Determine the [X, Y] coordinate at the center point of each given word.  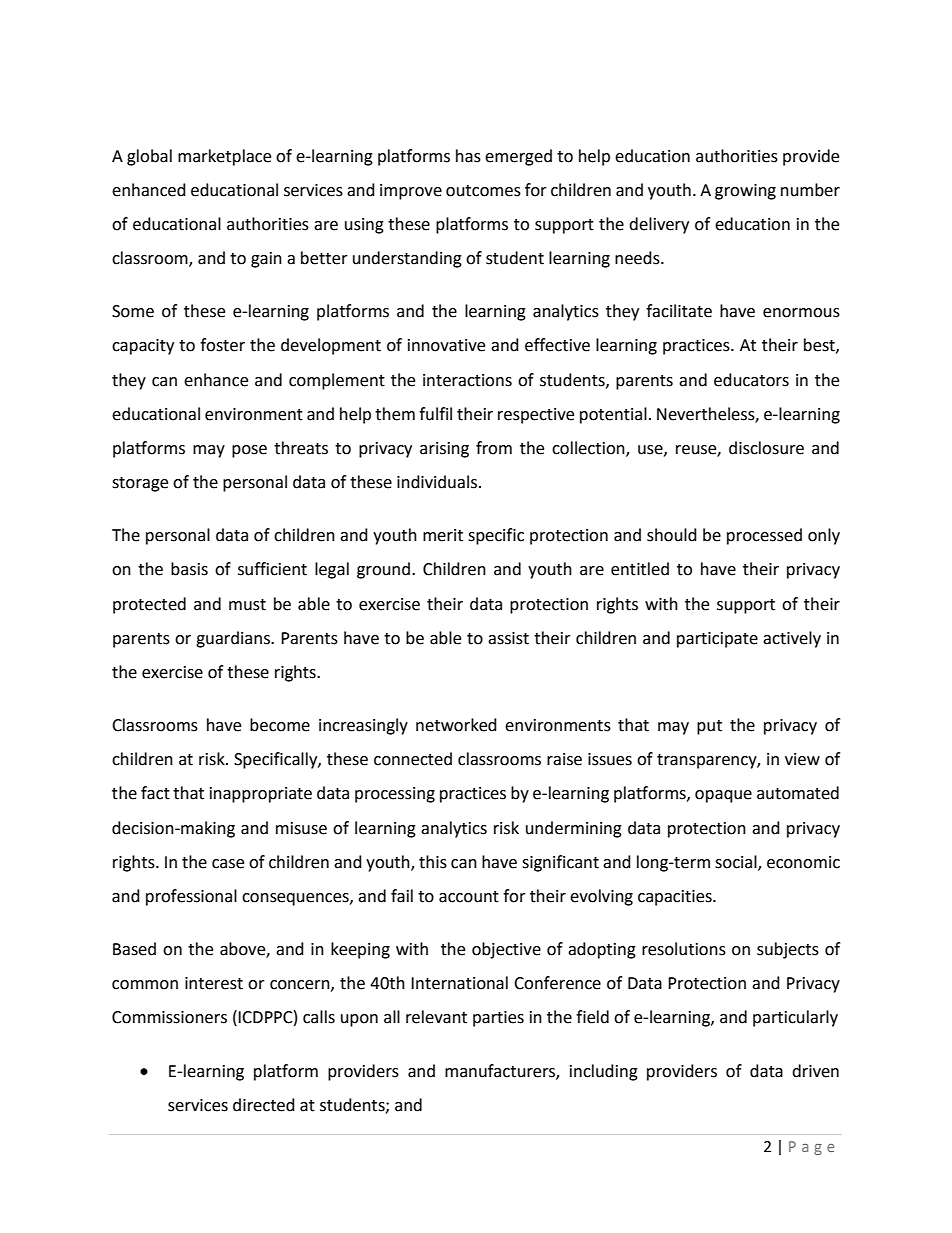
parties [498, 1019]
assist [508, 638]
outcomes [483, 191]
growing [745, 192]
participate [717, 640]
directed [264, 1105]
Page [812, 1148]
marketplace [224, 157]
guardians [234, 639]
